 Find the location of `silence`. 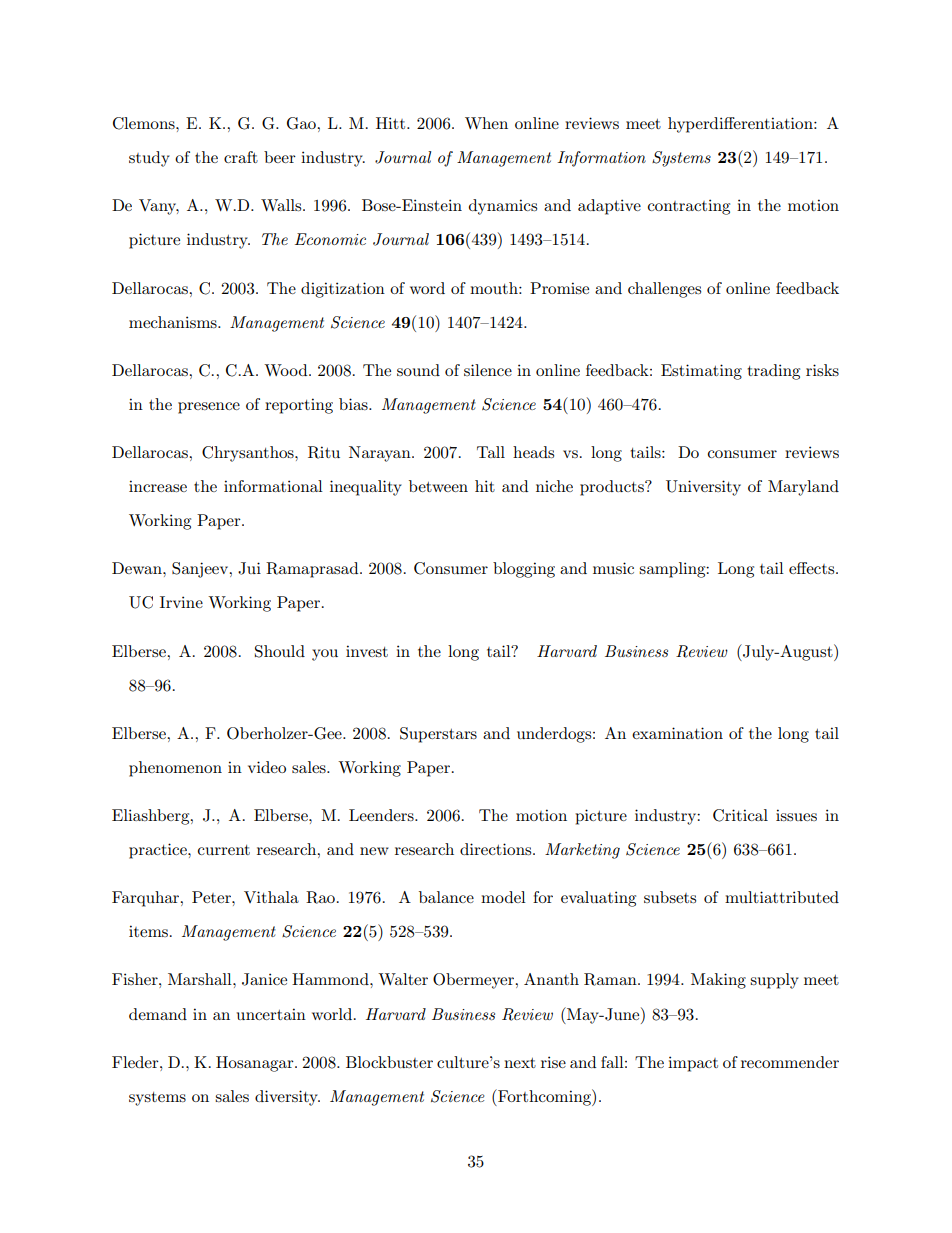

silence is located at coordinates (488, 370).
